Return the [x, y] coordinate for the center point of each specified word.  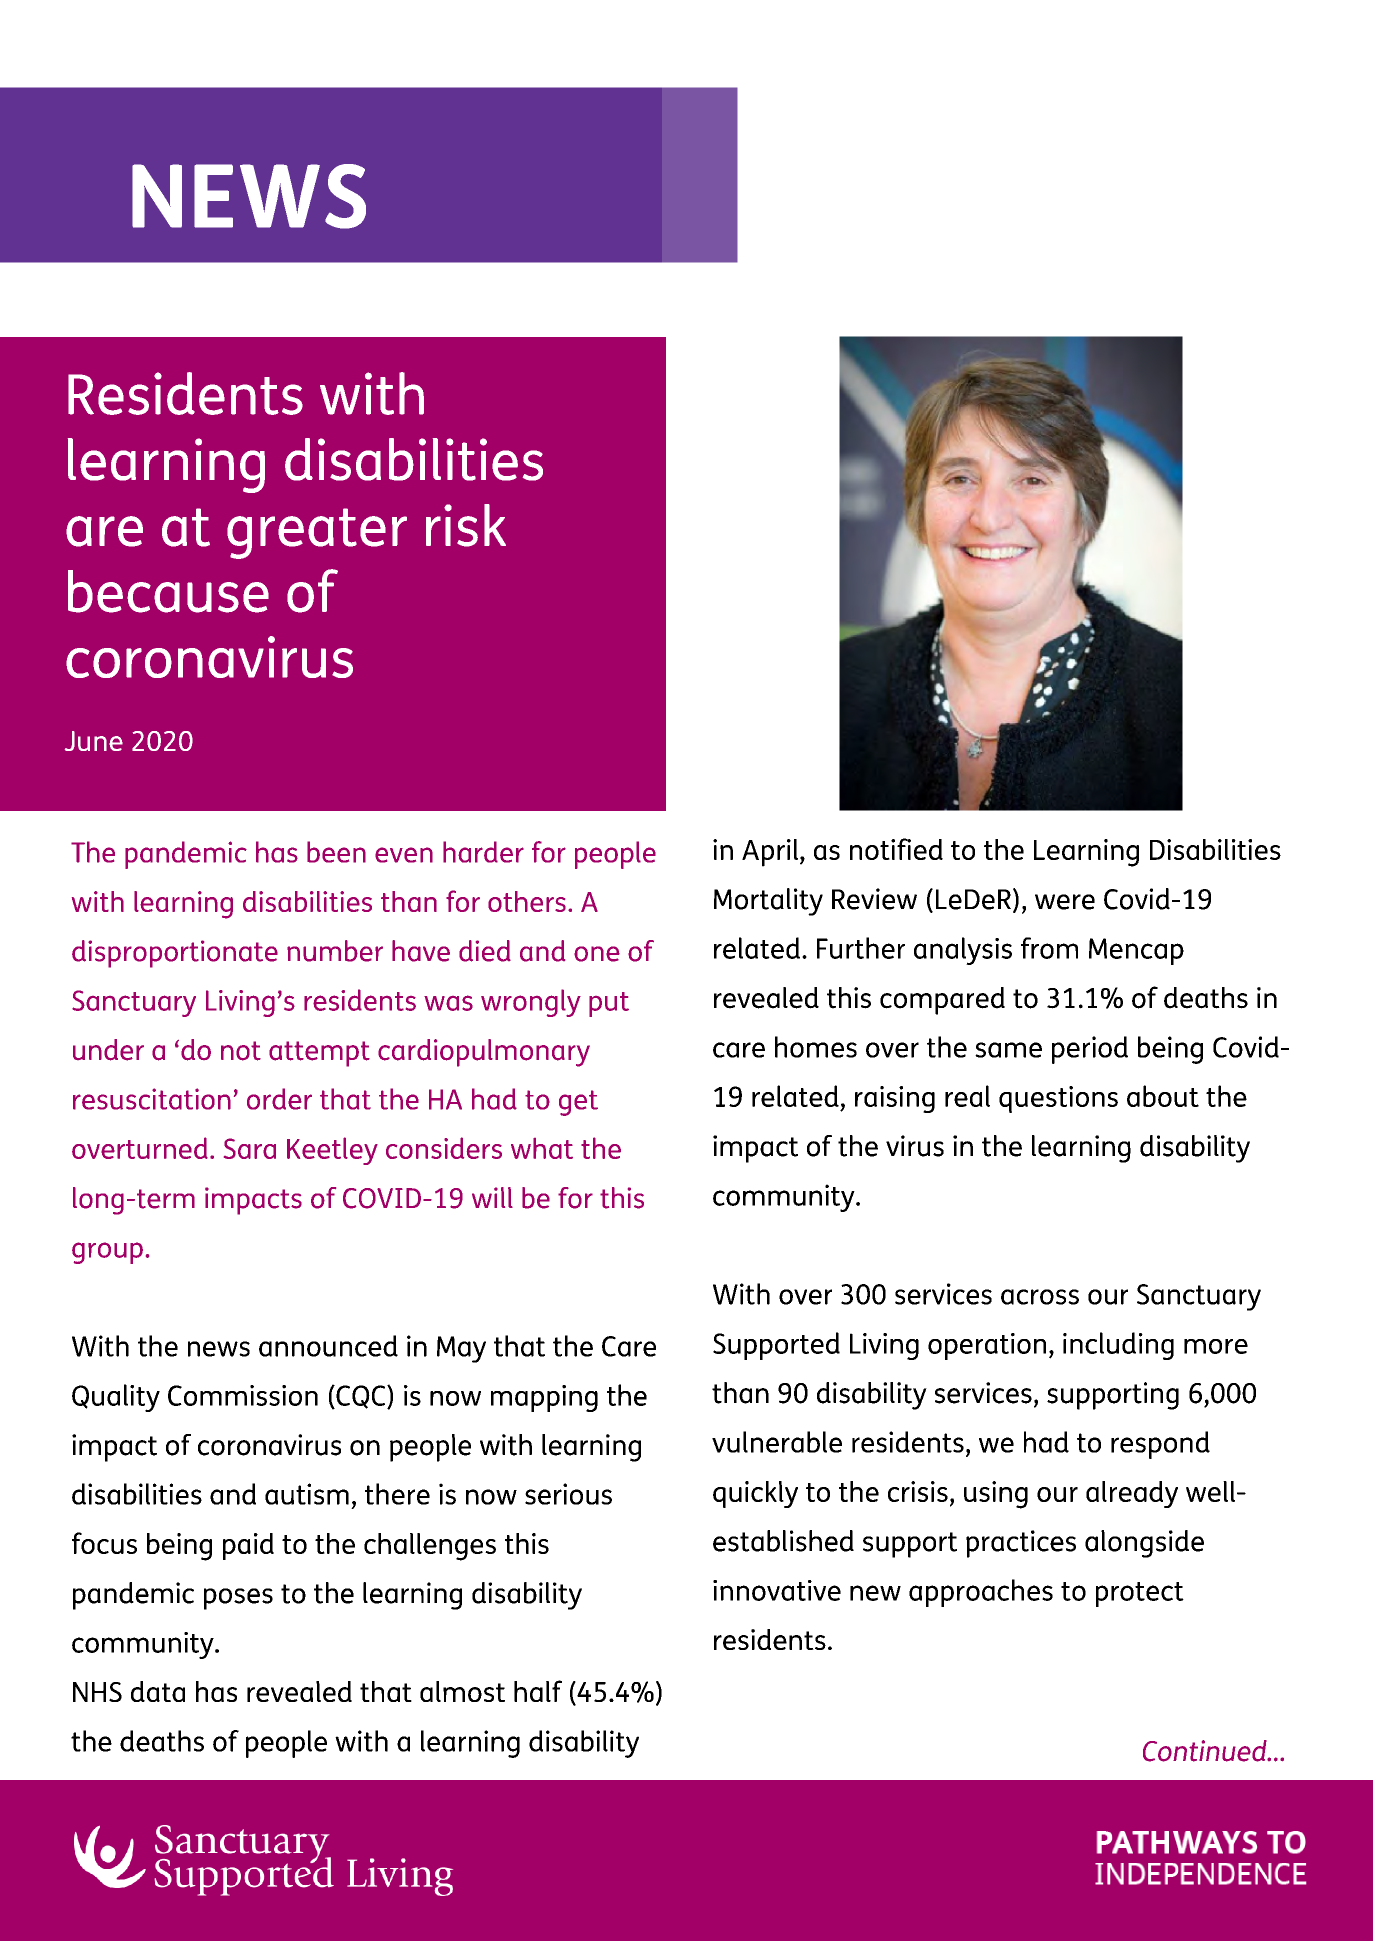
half [538, 1691]
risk [466, 525]
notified [896, 849]
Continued [1206, 1751]
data [158, 1691]
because [168, 591]
